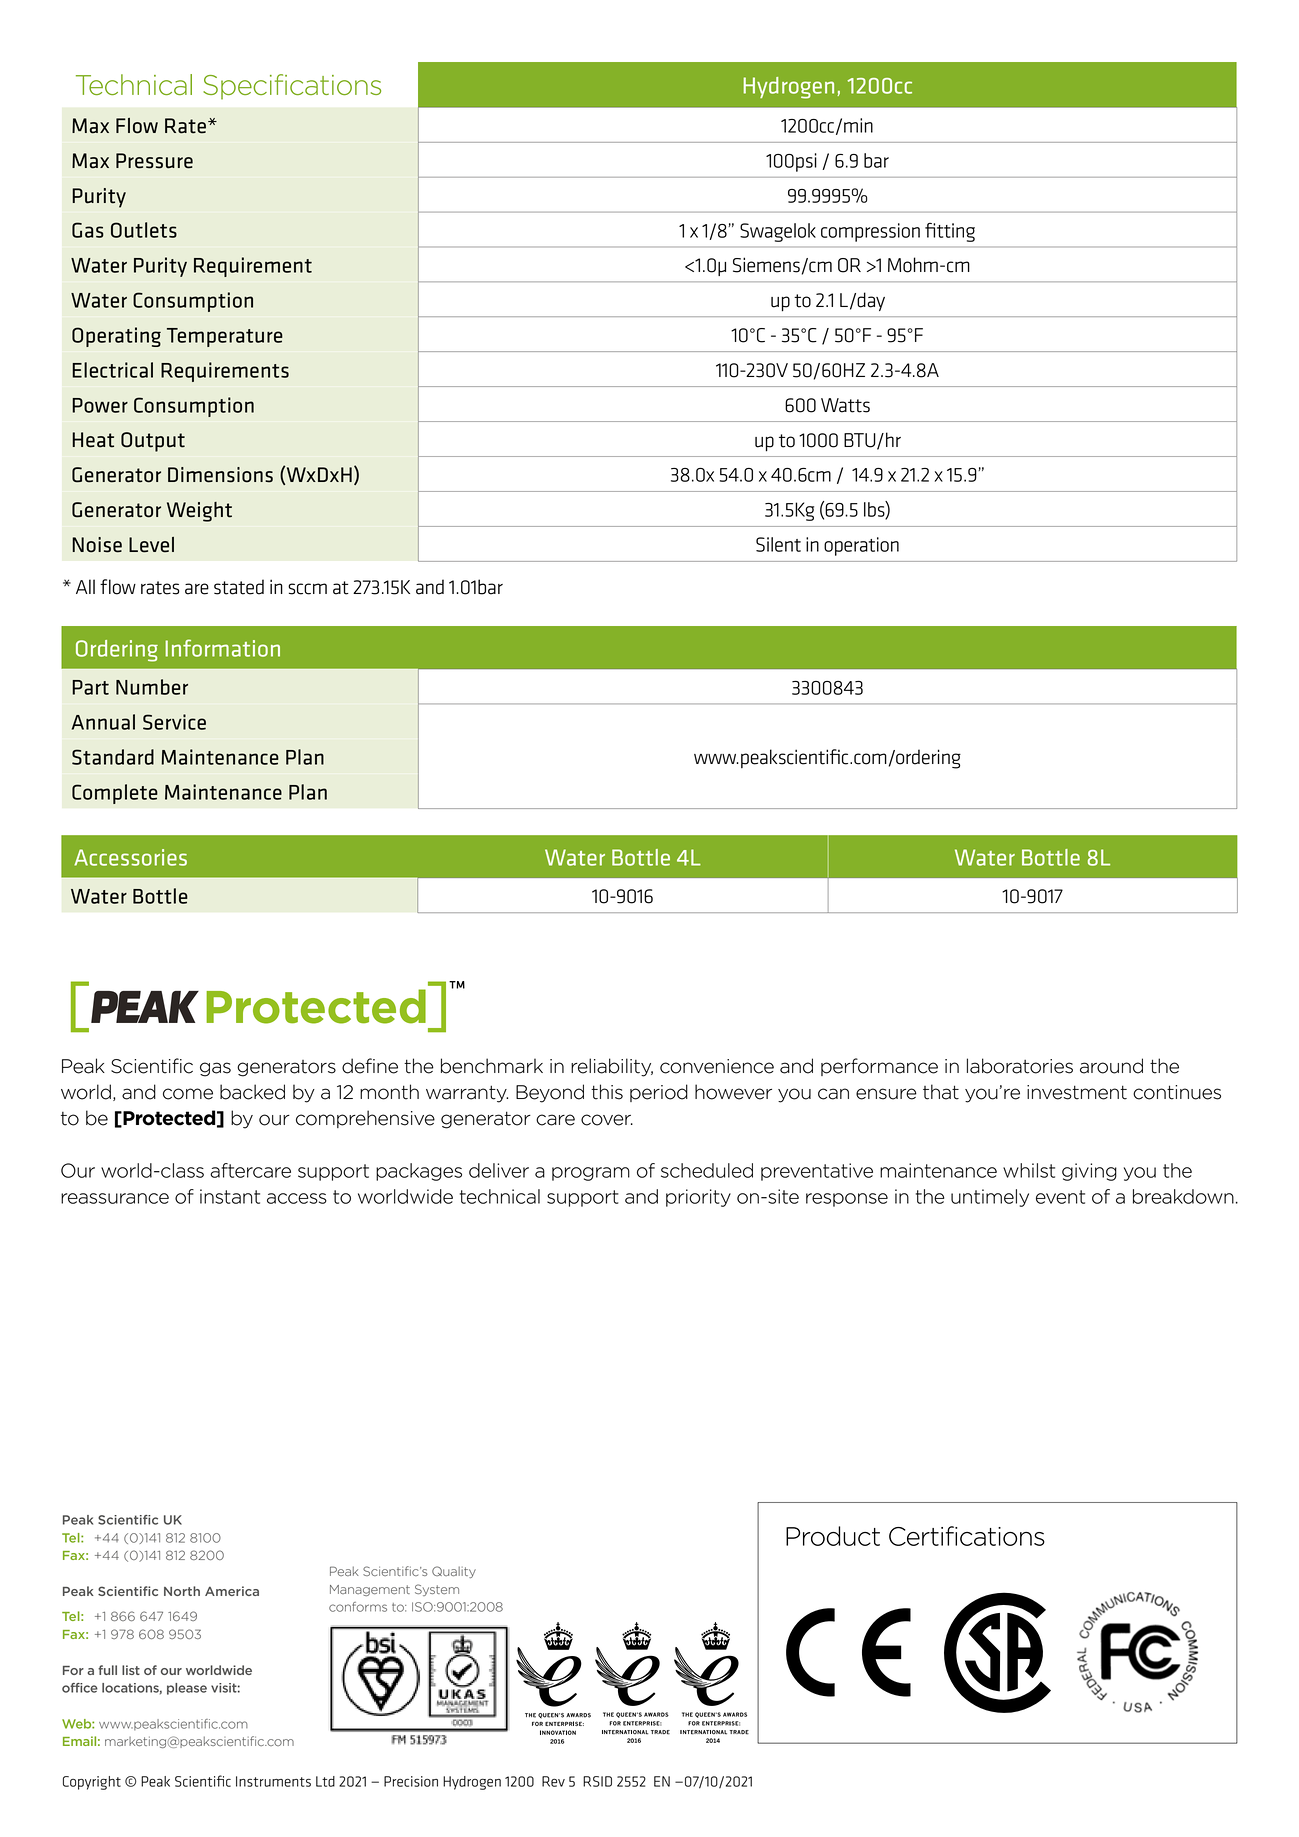  What do you see at coordinates (411, 1781) in the screenshot?
I see `Precision` at bounding box center [411, 1781].
